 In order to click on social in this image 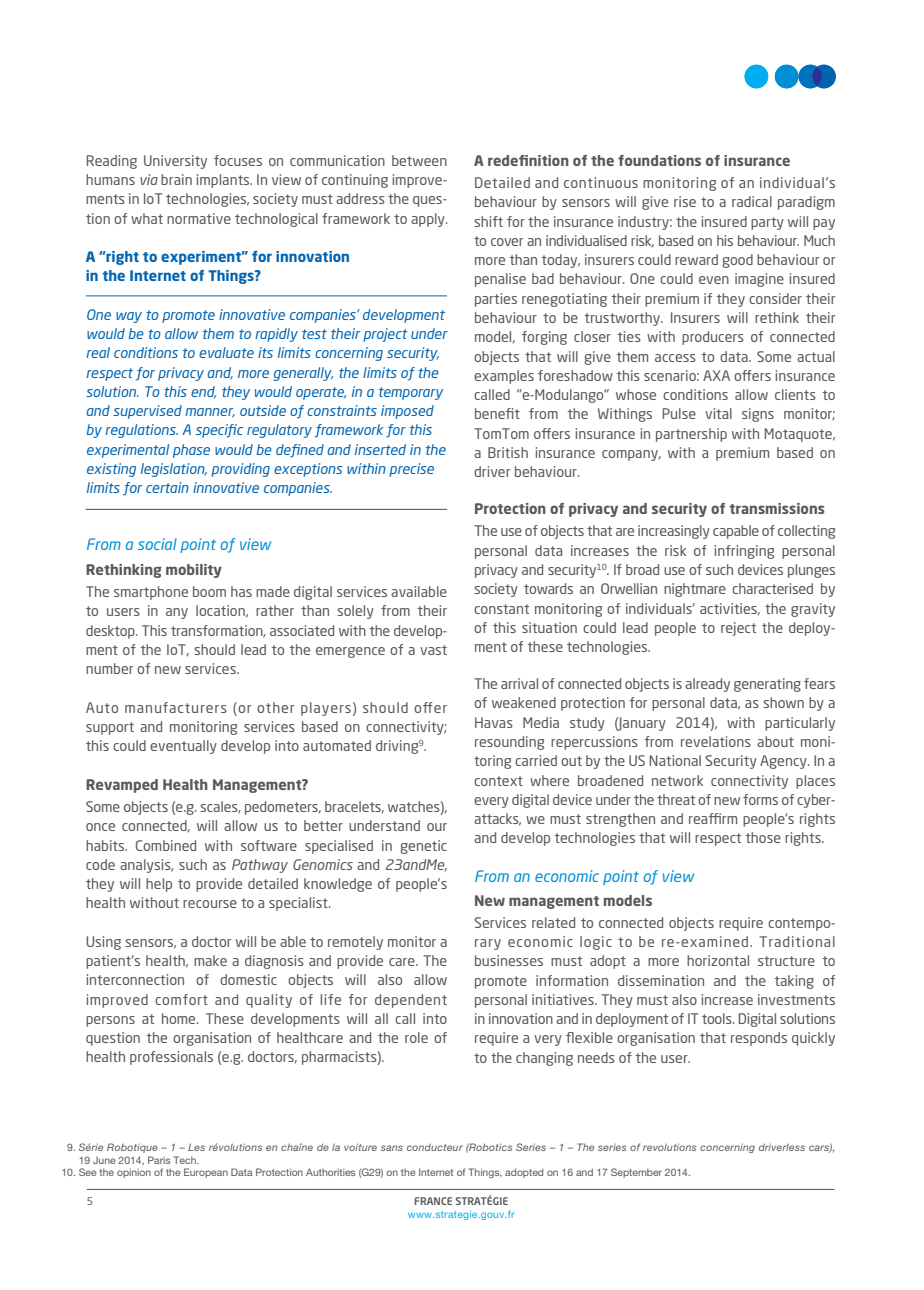, I will do `click(157, 544)`.
